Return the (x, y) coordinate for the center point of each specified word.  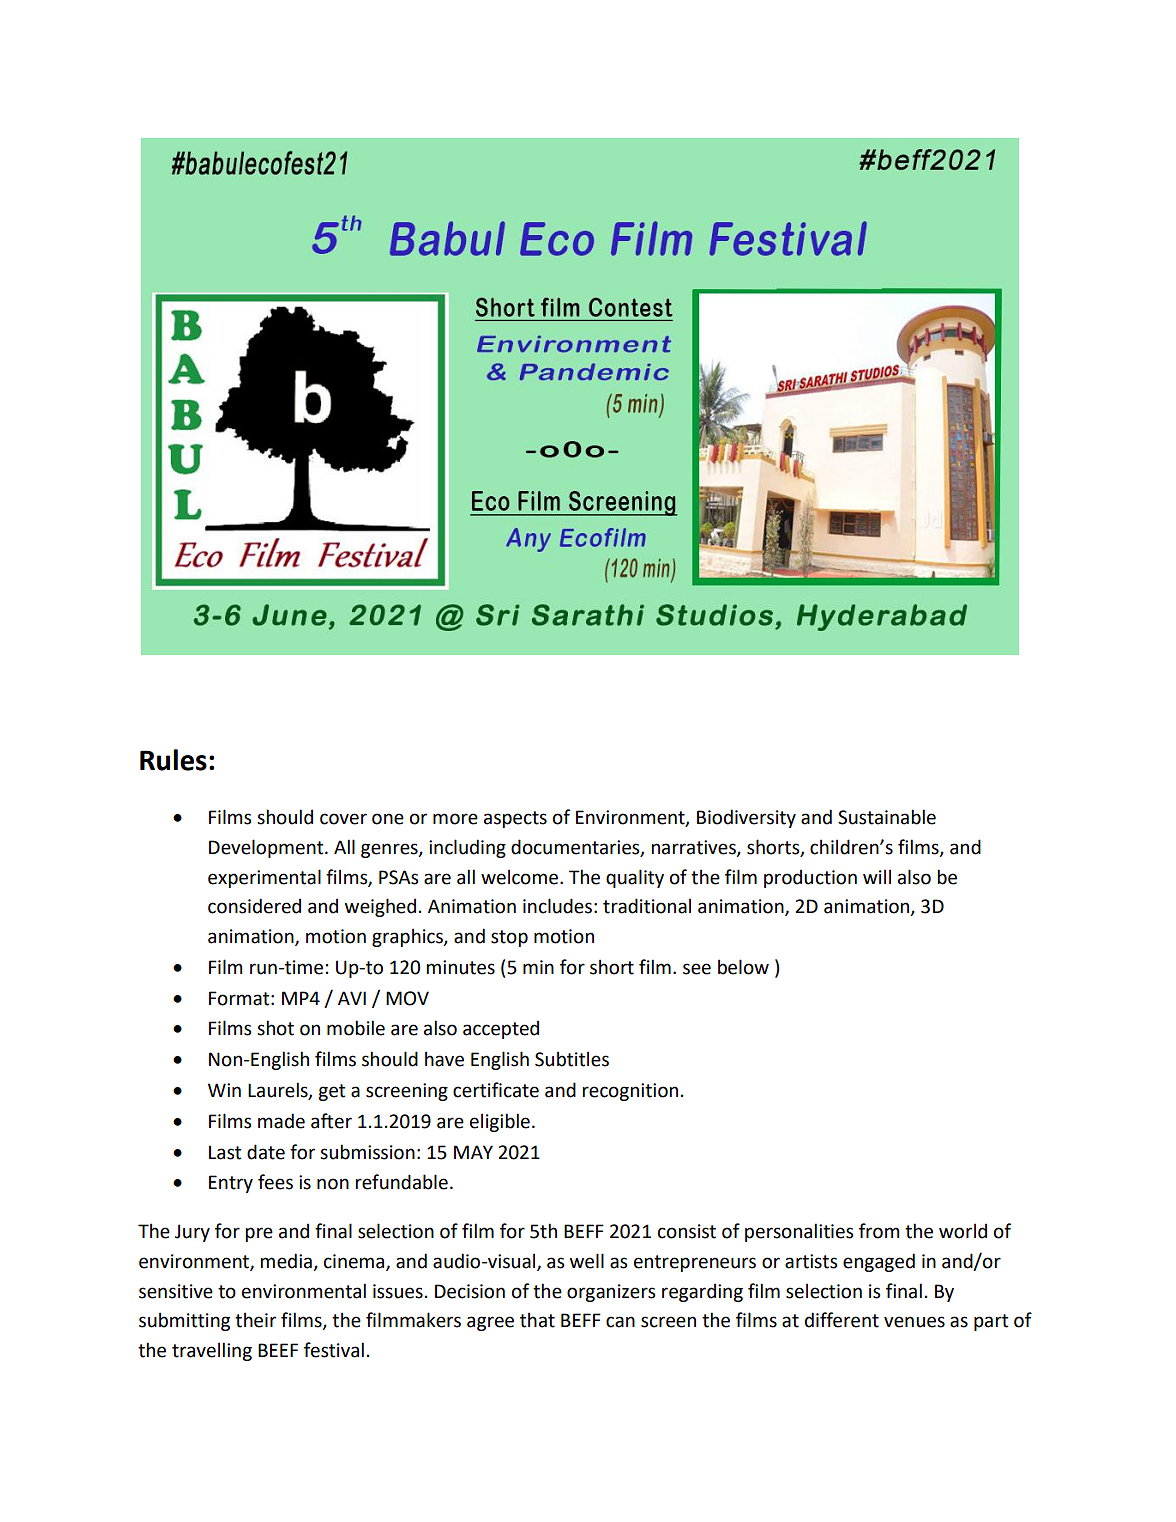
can (620, 1322)
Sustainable (887, 817)
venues (914, 1322)
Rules (173, 760)
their (255, 1320)
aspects (515, 819)
